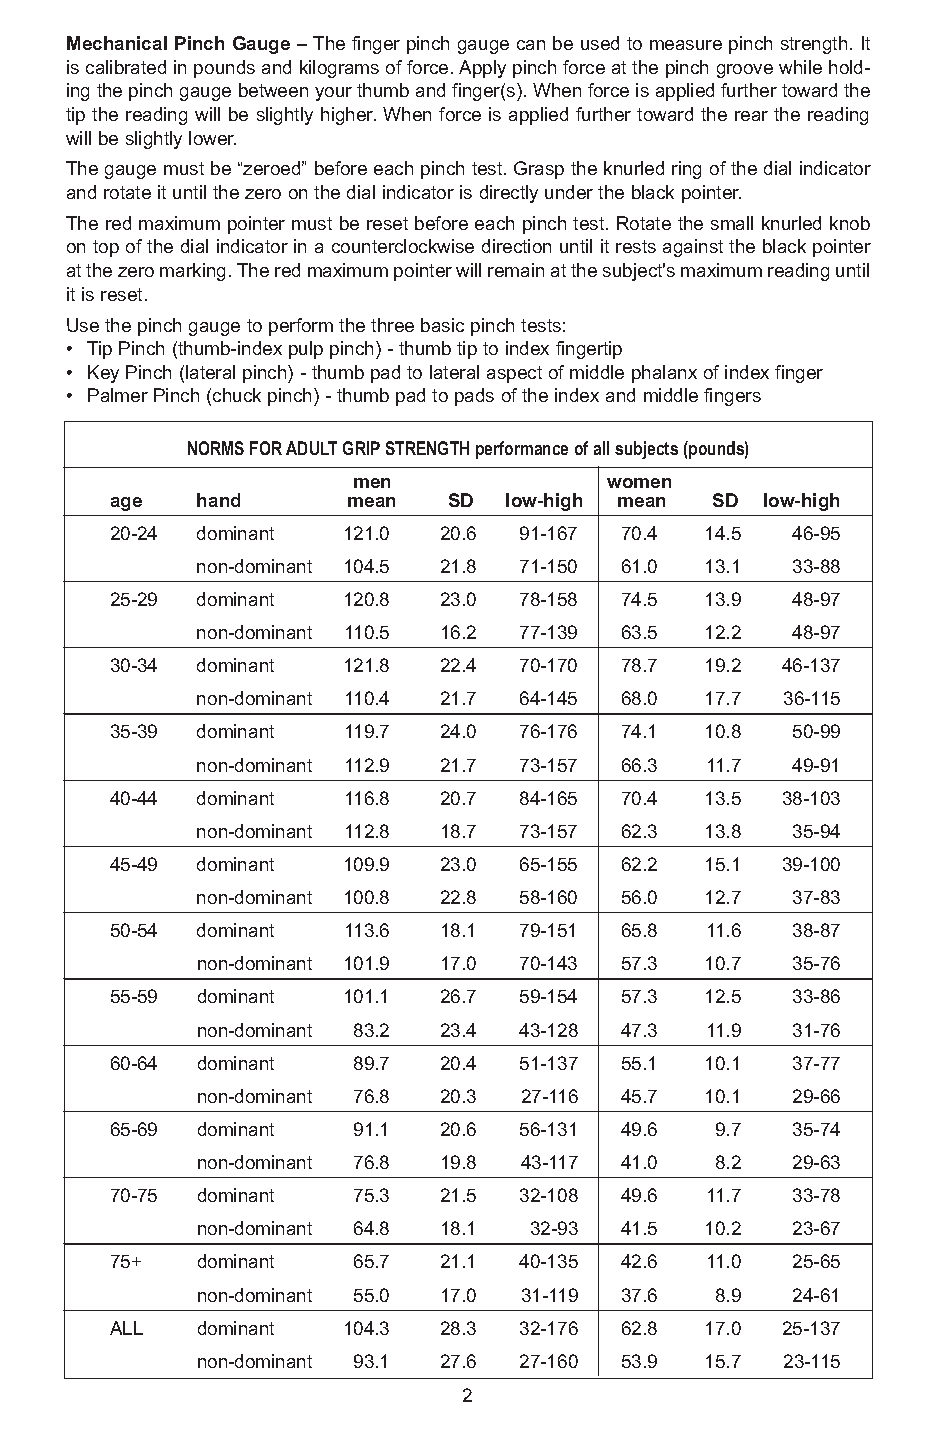  I want to click on calibrated, so click(126, 67).
